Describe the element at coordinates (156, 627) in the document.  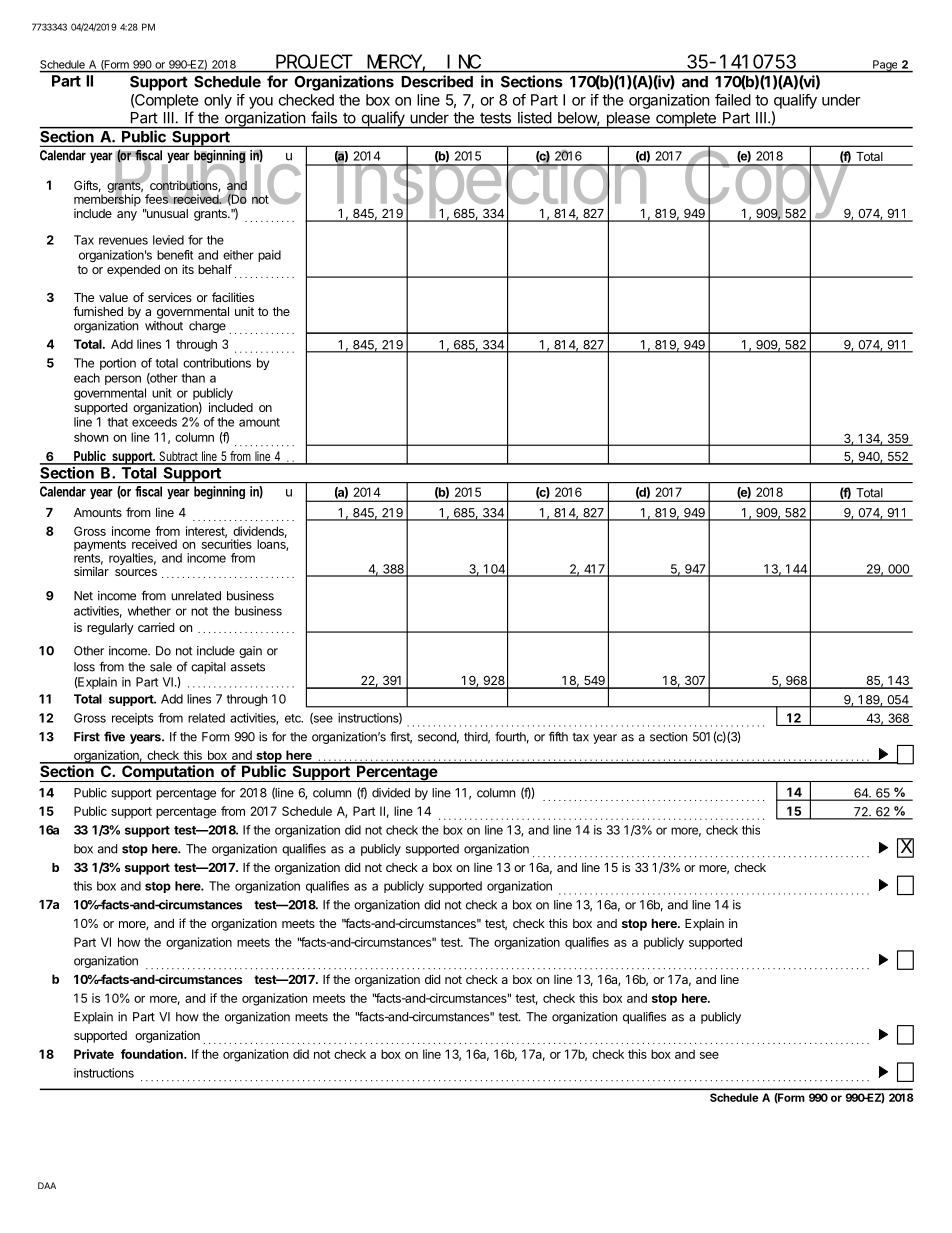
I see `carried` at that location.
